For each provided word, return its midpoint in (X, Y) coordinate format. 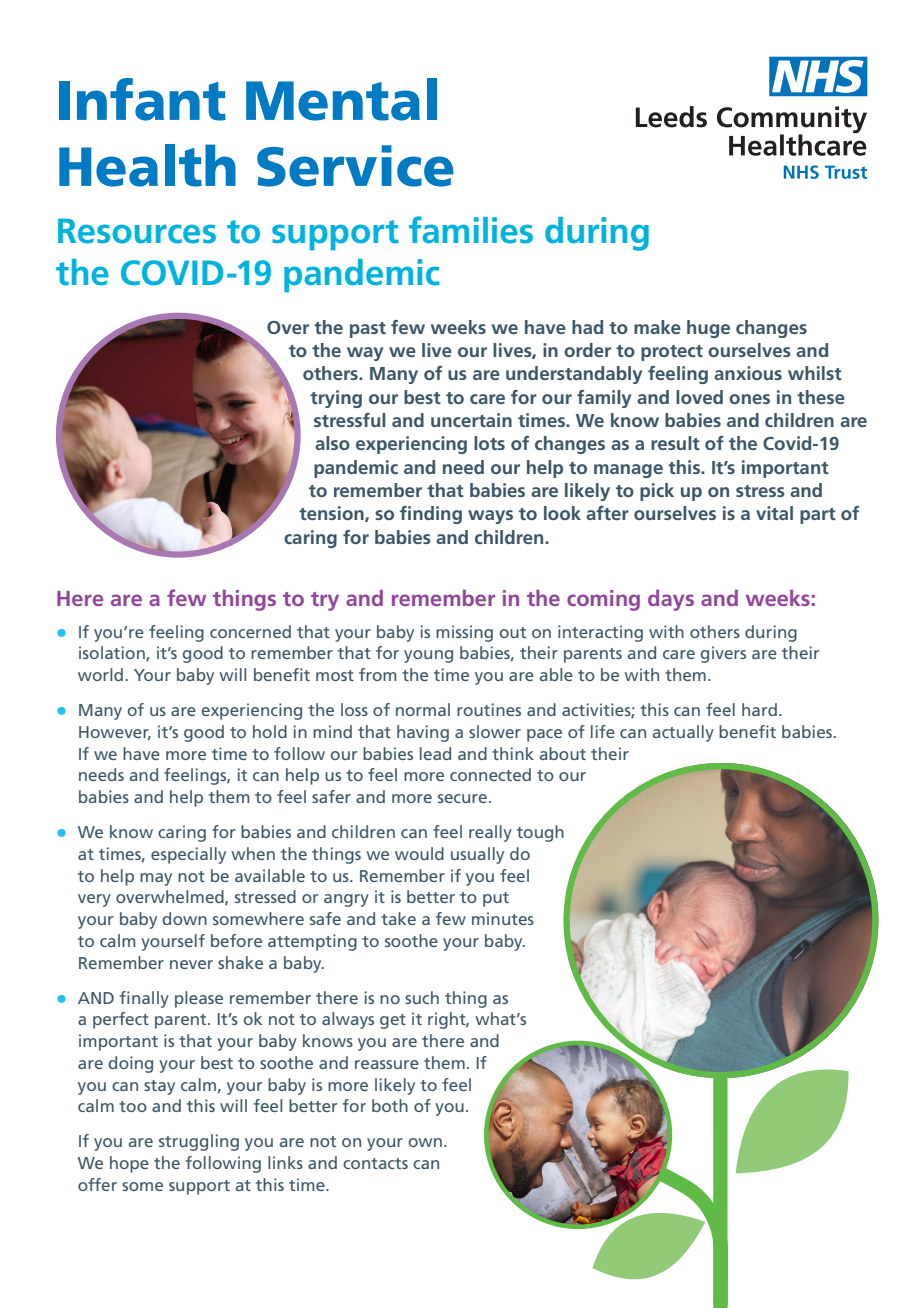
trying (336, 399)
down (184, 918)
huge (708, 329)
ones (749, 399)
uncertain (471, 420)
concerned (250, 631)
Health (147, 165)
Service (355, 166)
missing (464, 633)
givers (723, 654)
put (496, 899)
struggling (199, 1142)
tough (540, 833)
